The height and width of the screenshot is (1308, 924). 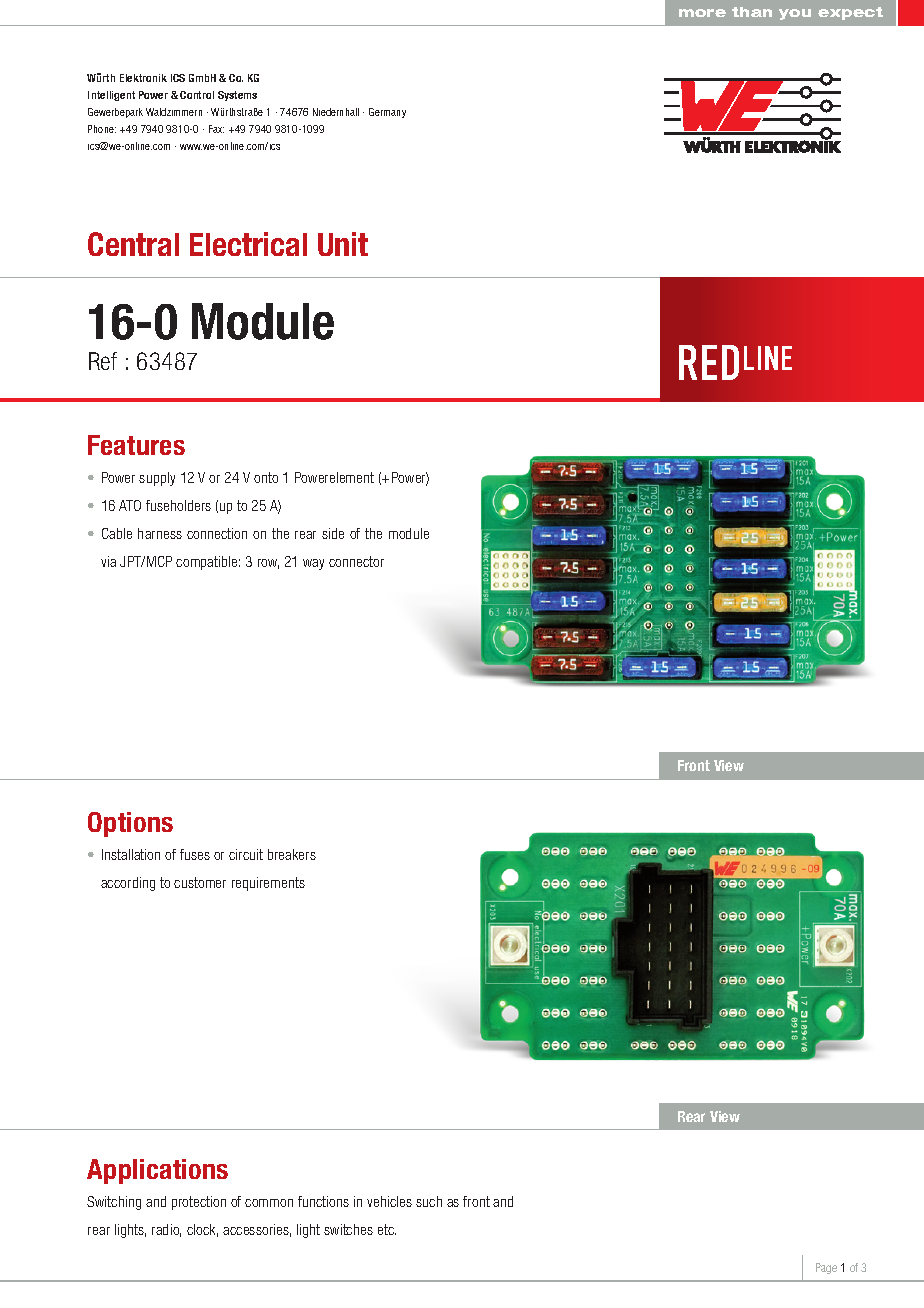 I want to click on requirements, so click(x=268, y=884).
